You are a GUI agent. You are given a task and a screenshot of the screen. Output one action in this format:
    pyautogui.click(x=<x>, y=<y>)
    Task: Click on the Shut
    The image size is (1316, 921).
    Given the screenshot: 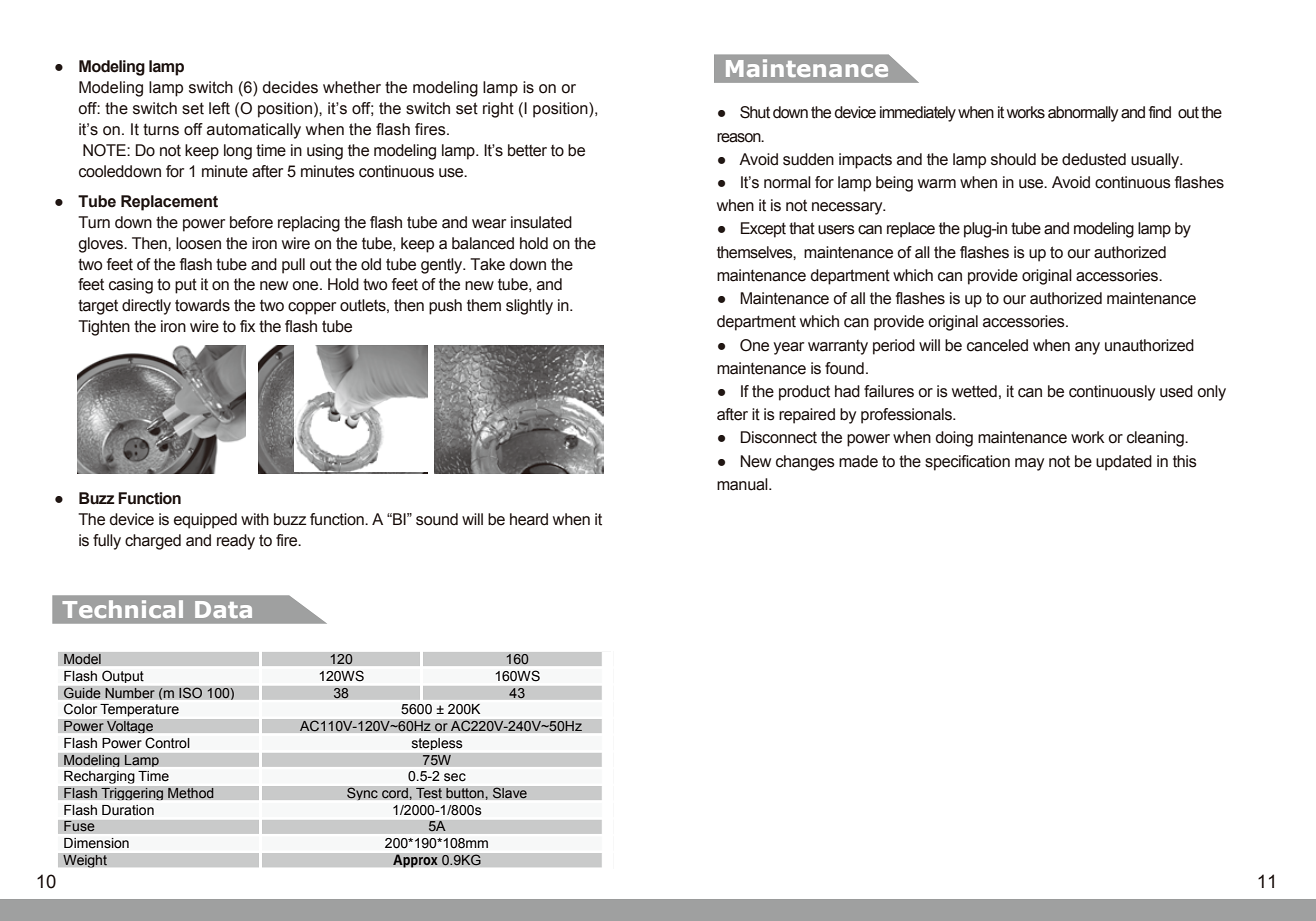 What is the action you would take?
    pyautogui.click(x=755, y=112)
